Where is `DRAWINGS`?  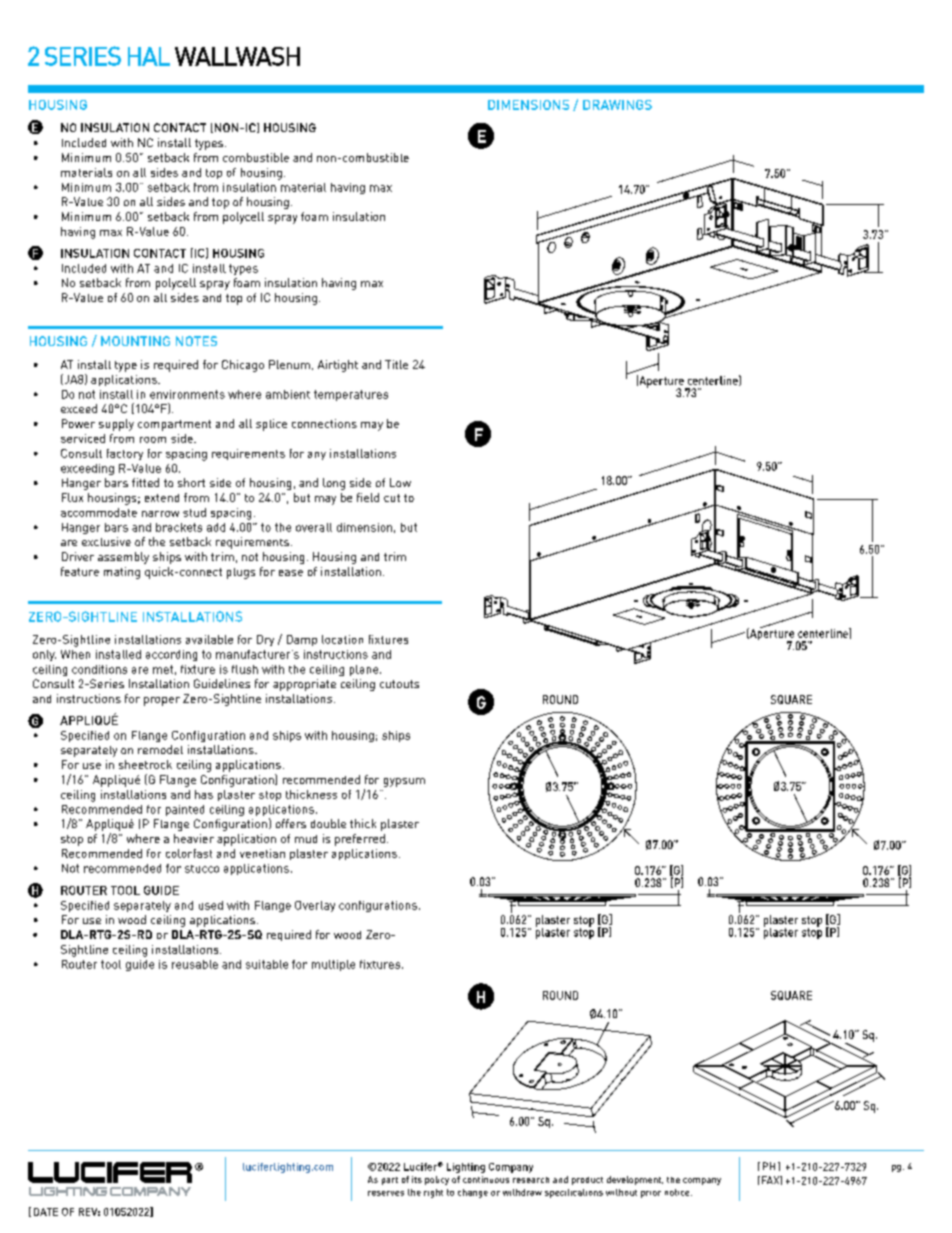 DRAWINGS is located at coordinates (617, 105).
